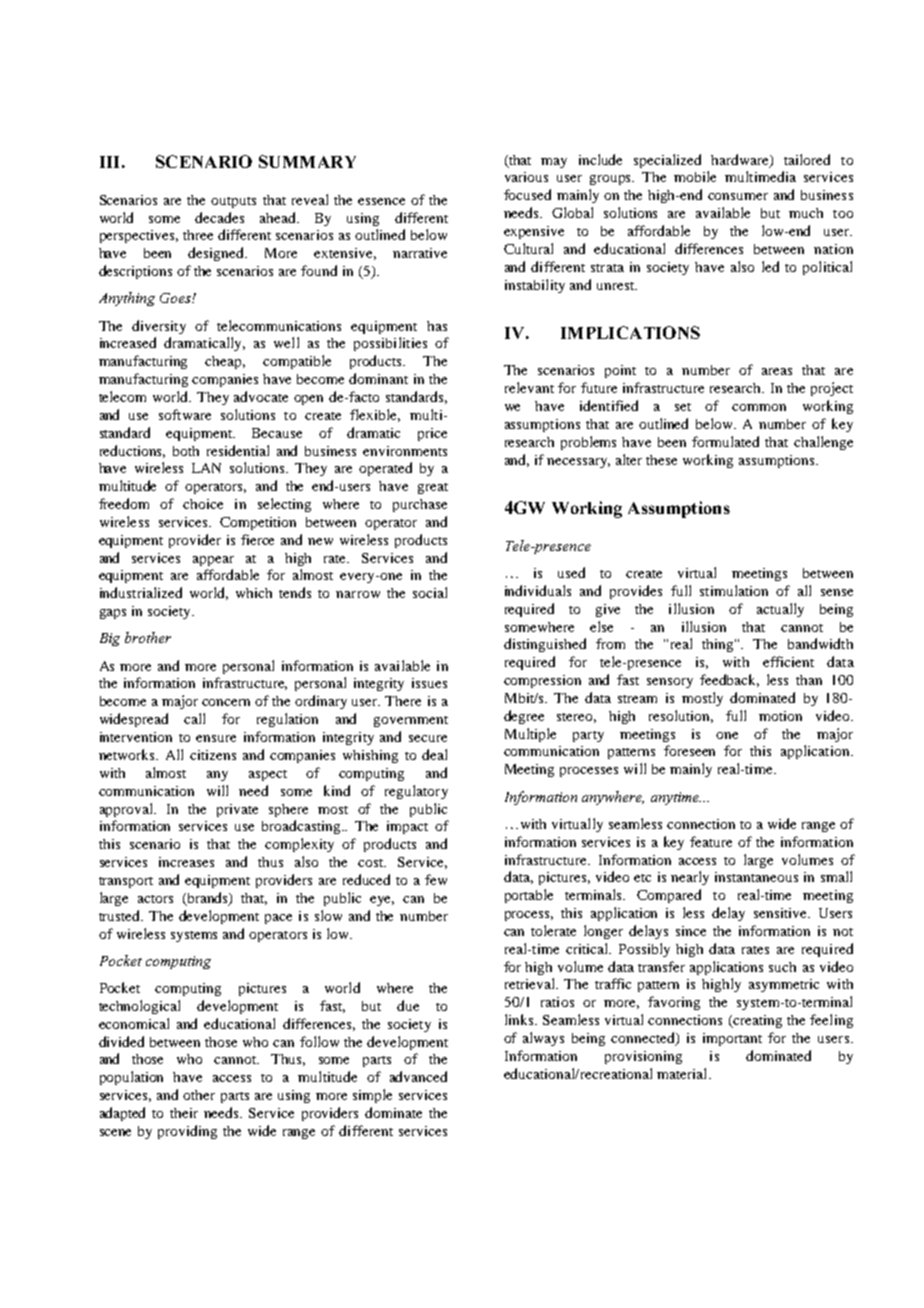 This image has width=924, height=1308. What do you see at coordinates (185, 414) in the image?
I see `software` at bounding box center [185, 414].
